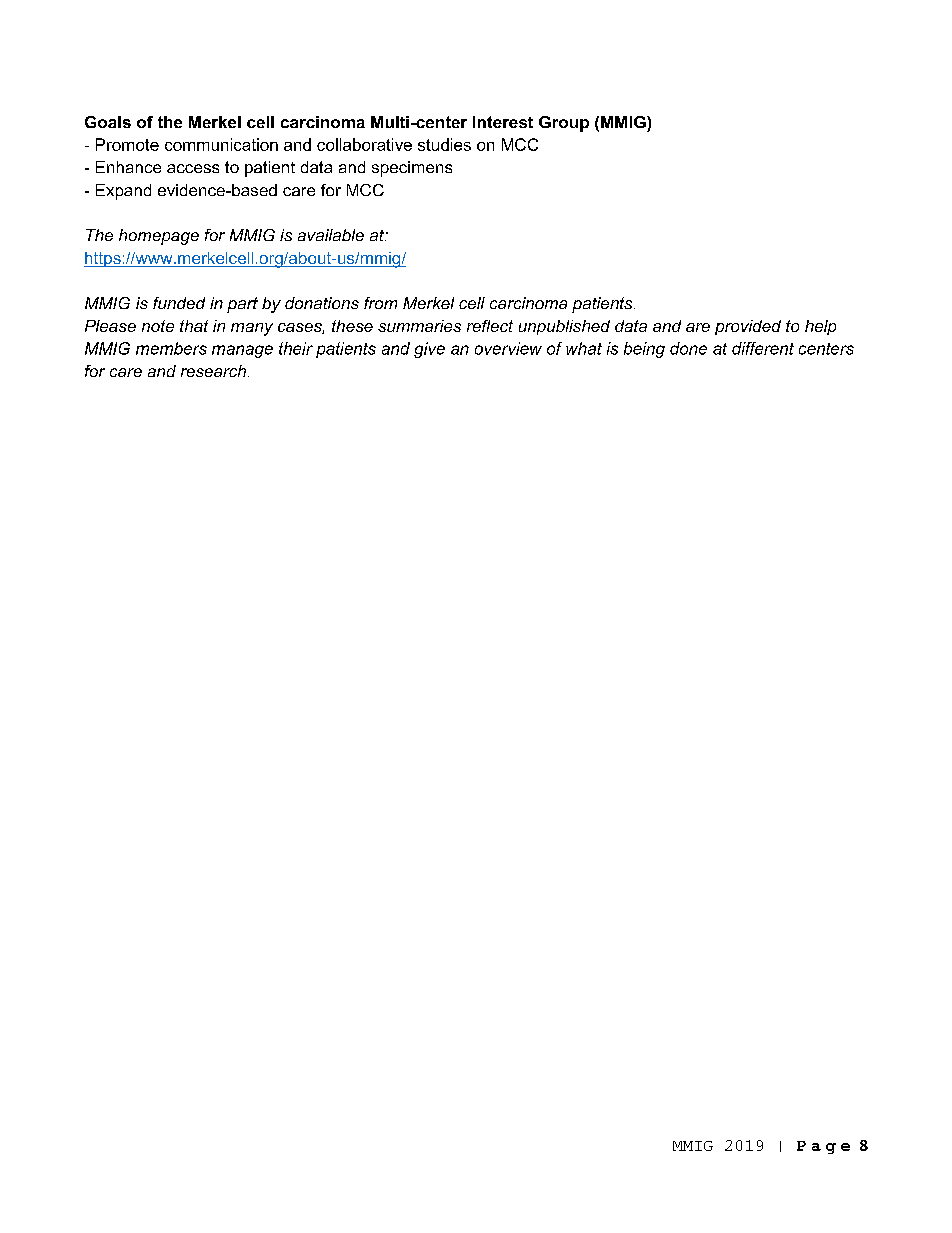  What do you see at coordinates (215, 371) in the document?
I see `research` at bounding box center [215, 371].
